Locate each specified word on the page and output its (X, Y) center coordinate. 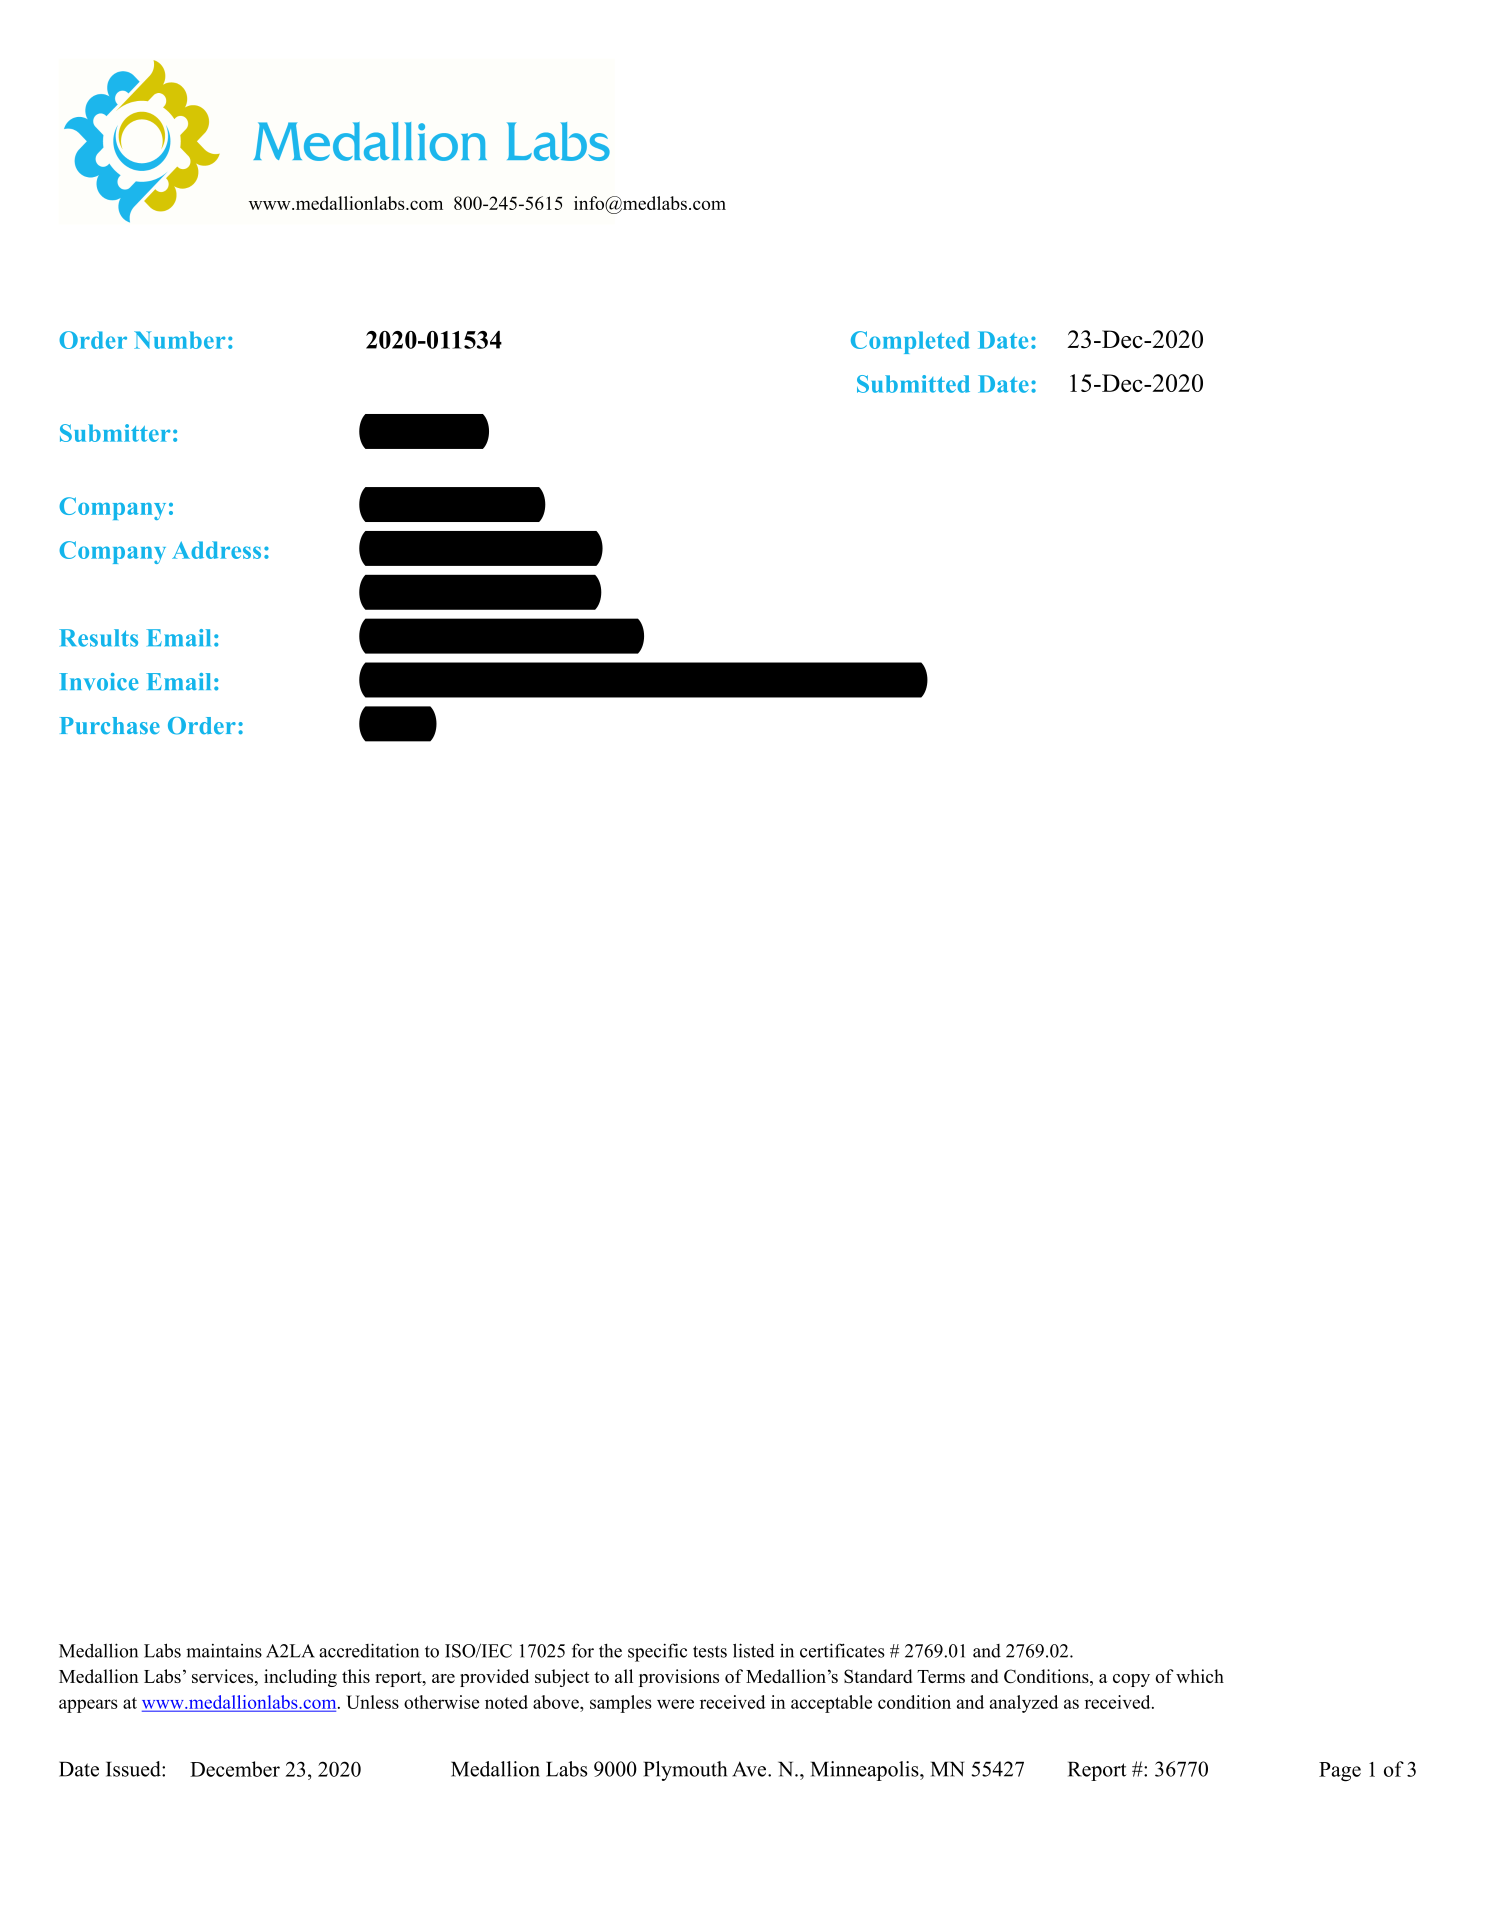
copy (1131, 1680)
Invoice (99, 682)
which (1200, 1676)
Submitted (913, 384)
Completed (910, 342)
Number (179, 340)
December (235, 1769)
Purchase (110, 726)
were (675, 1704)
